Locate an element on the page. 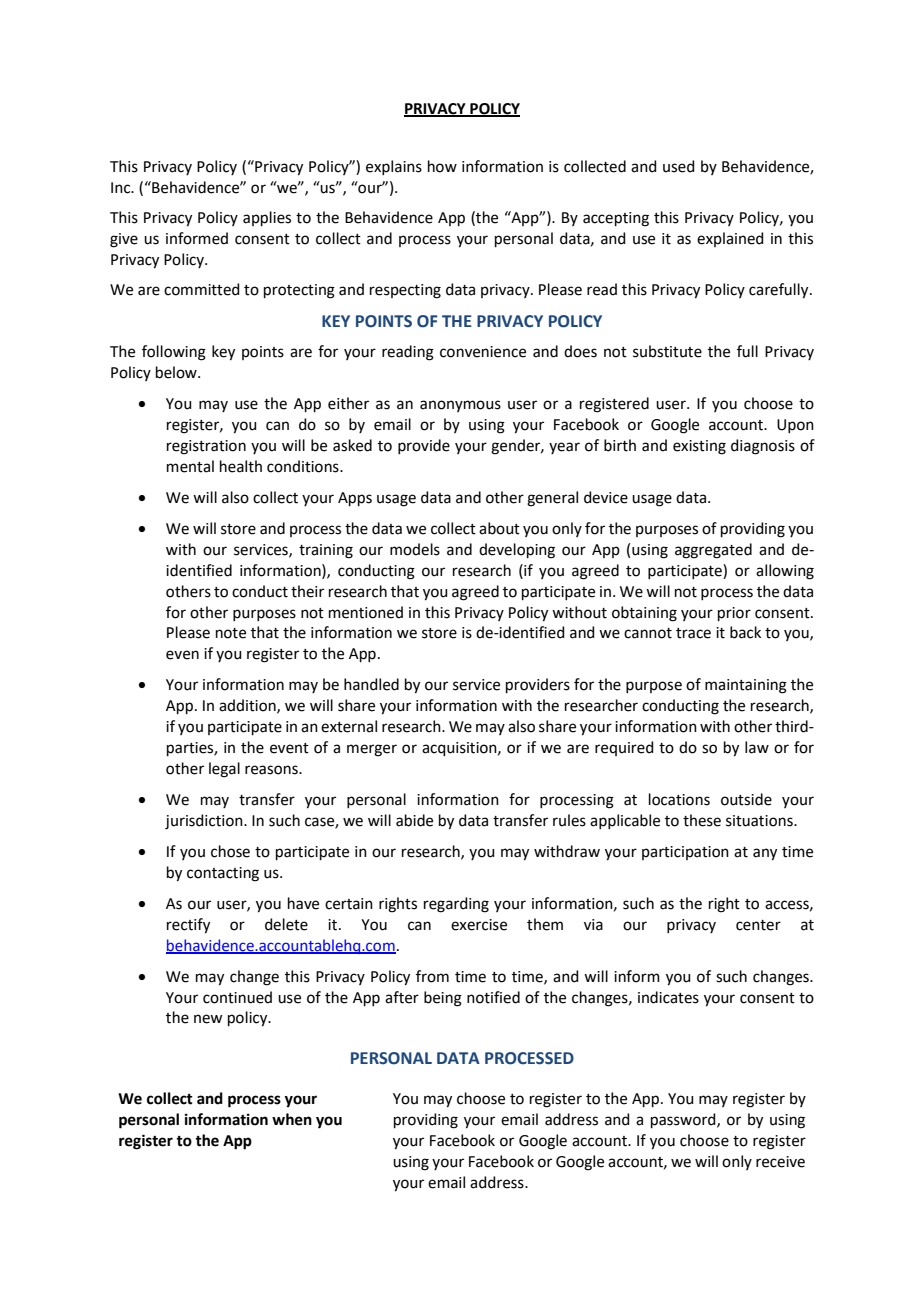 The height and width of the image is (1308, 924). being is located at coordinates (443, 999).
